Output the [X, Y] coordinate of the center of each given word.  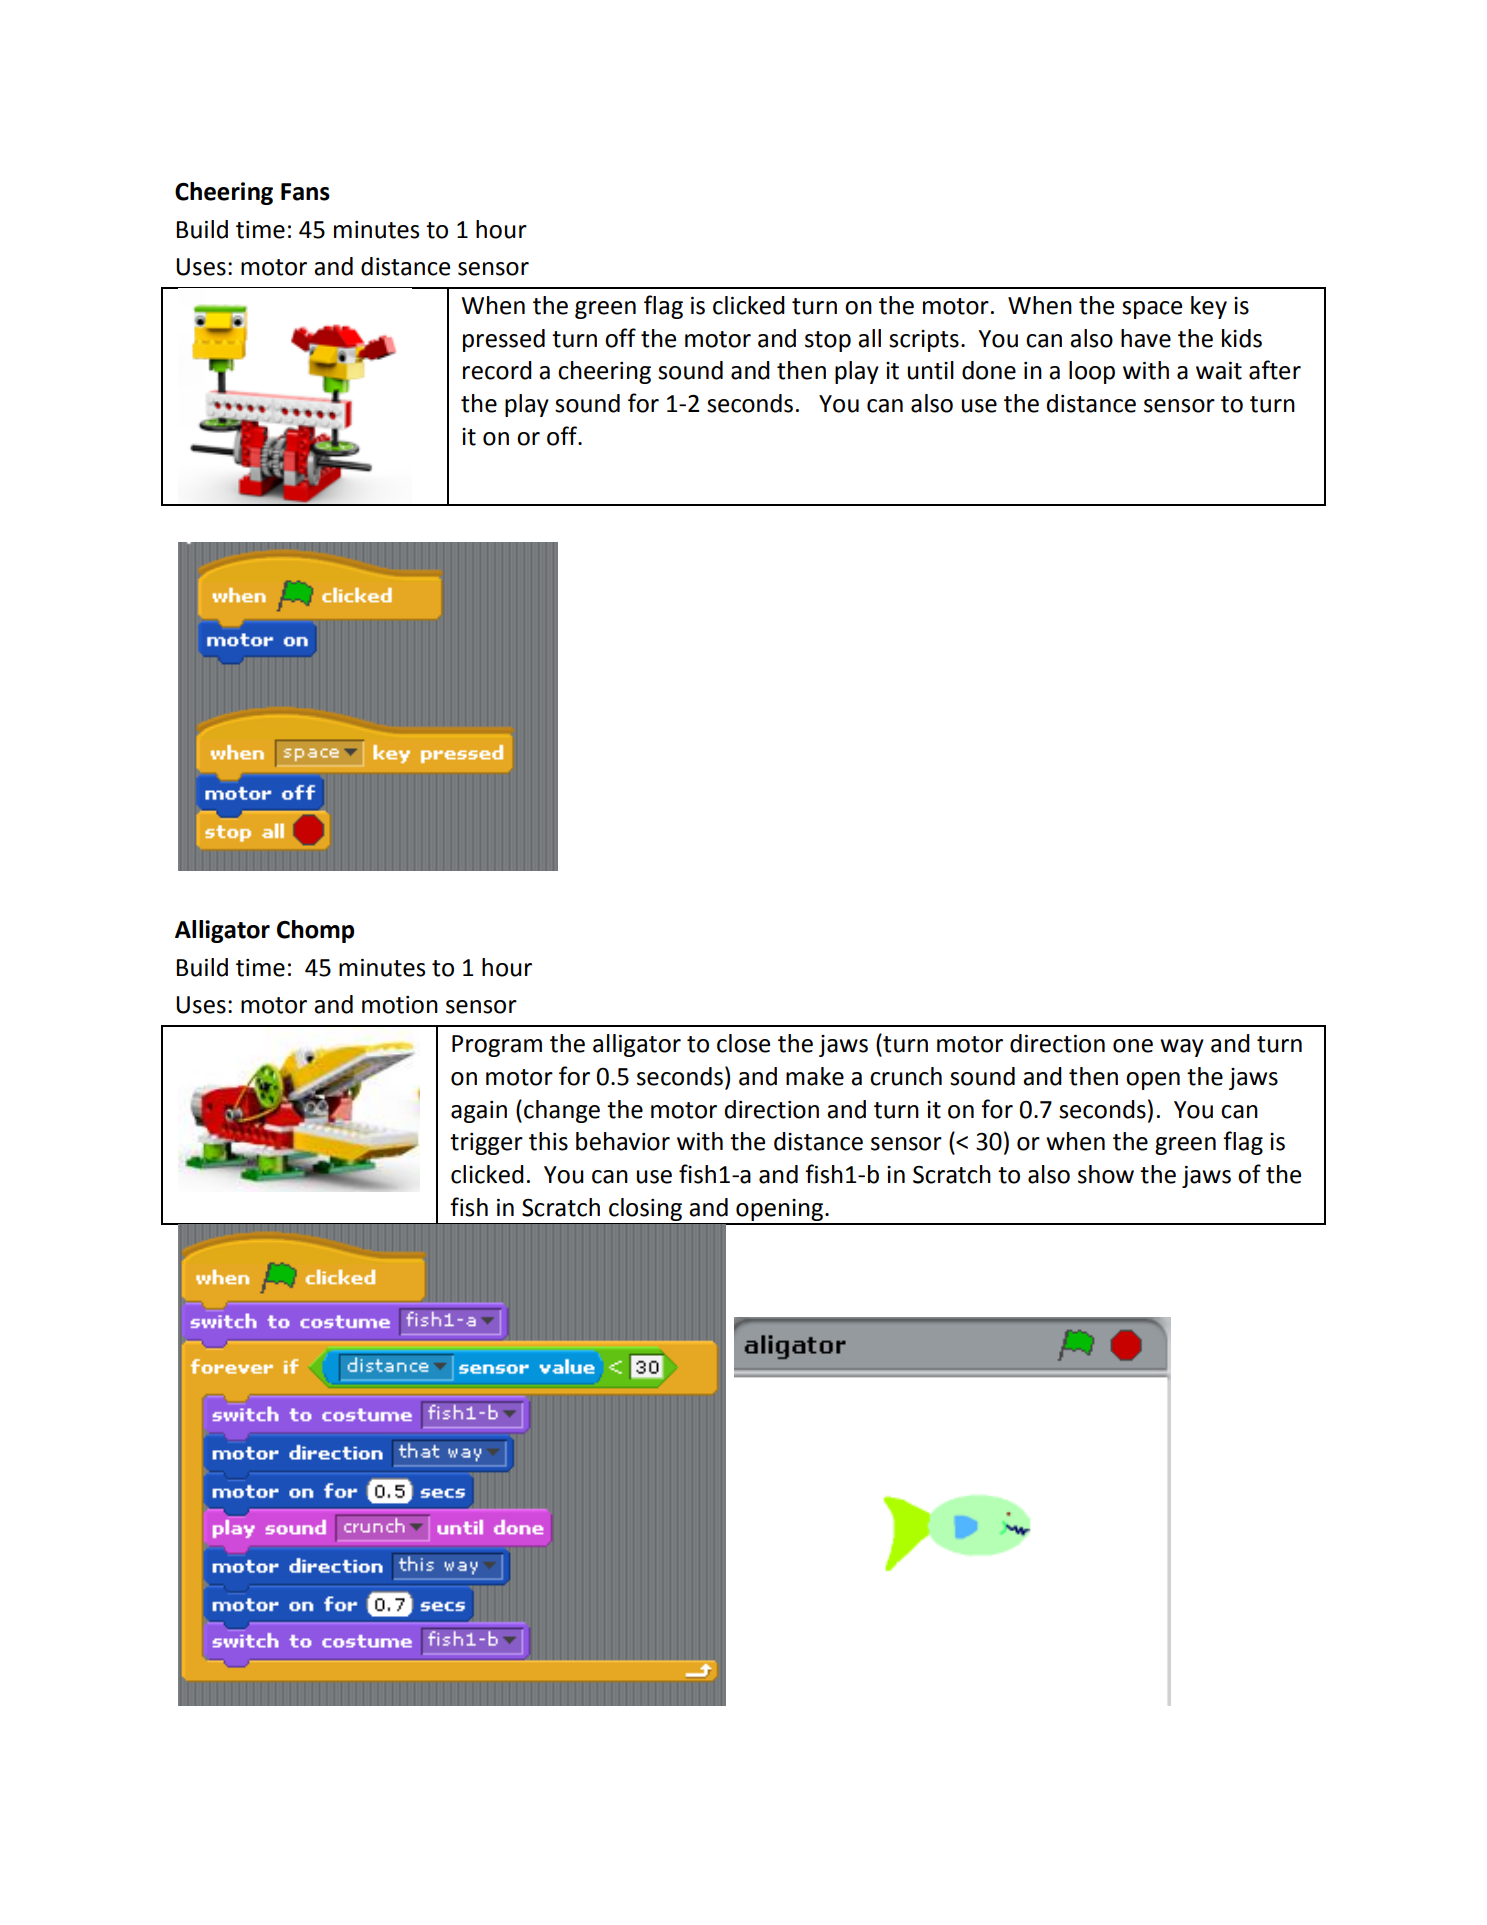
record [497, 370]
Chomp [315, 931]
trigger [486, 1144]
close [743, 1043]
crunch [906, 1076]
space [1152, 310]
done [989, 370]
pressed [504, 340]
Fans [305, 192]
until [931, 370]
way [1182, 1048]
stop [828, 341]
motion [400, 1005]
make [815, 1076]
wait [1219, 371]
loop [1092, 372]
